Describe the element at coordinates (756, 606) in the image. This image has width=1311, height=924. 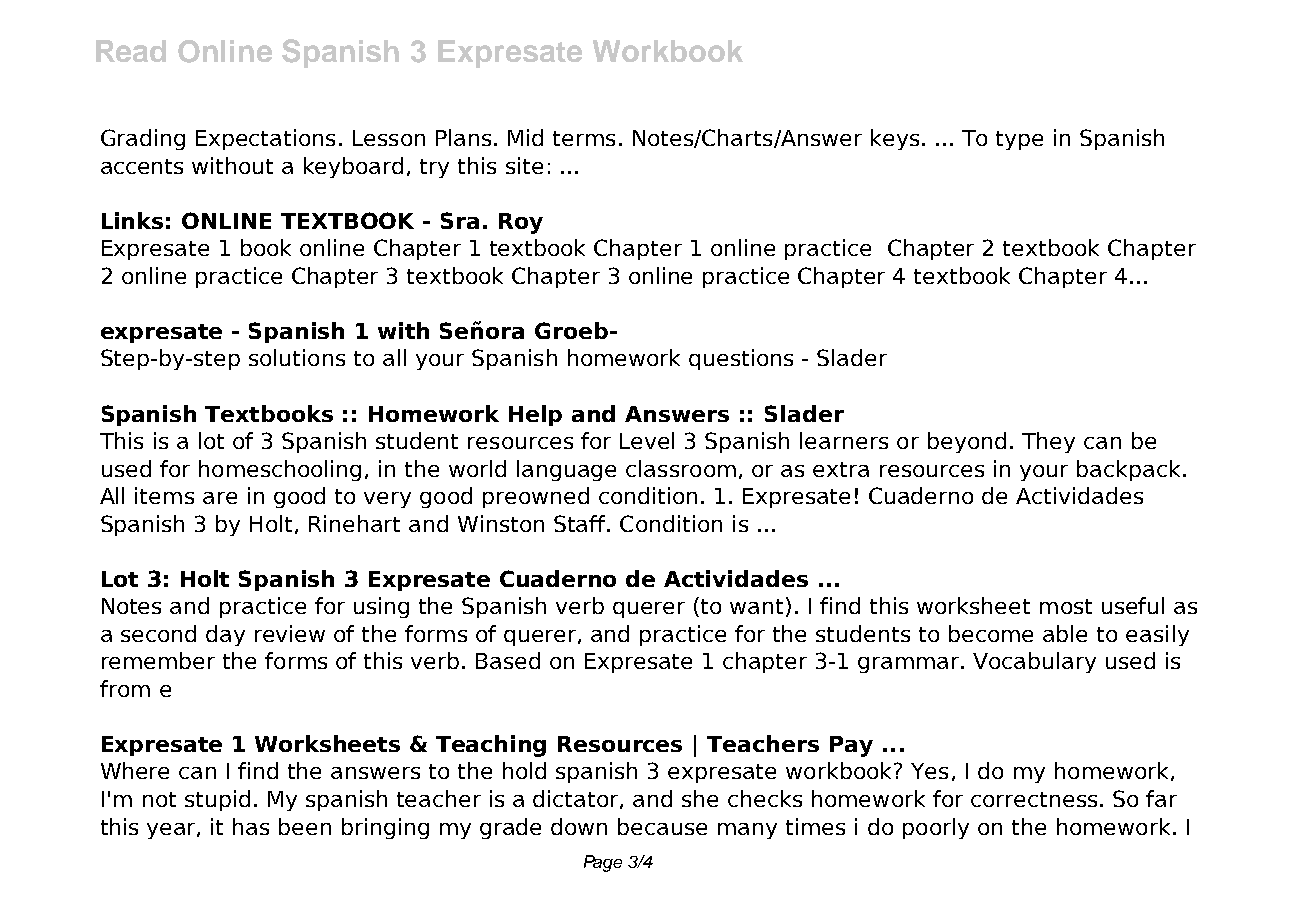
I see `want` at that location.
